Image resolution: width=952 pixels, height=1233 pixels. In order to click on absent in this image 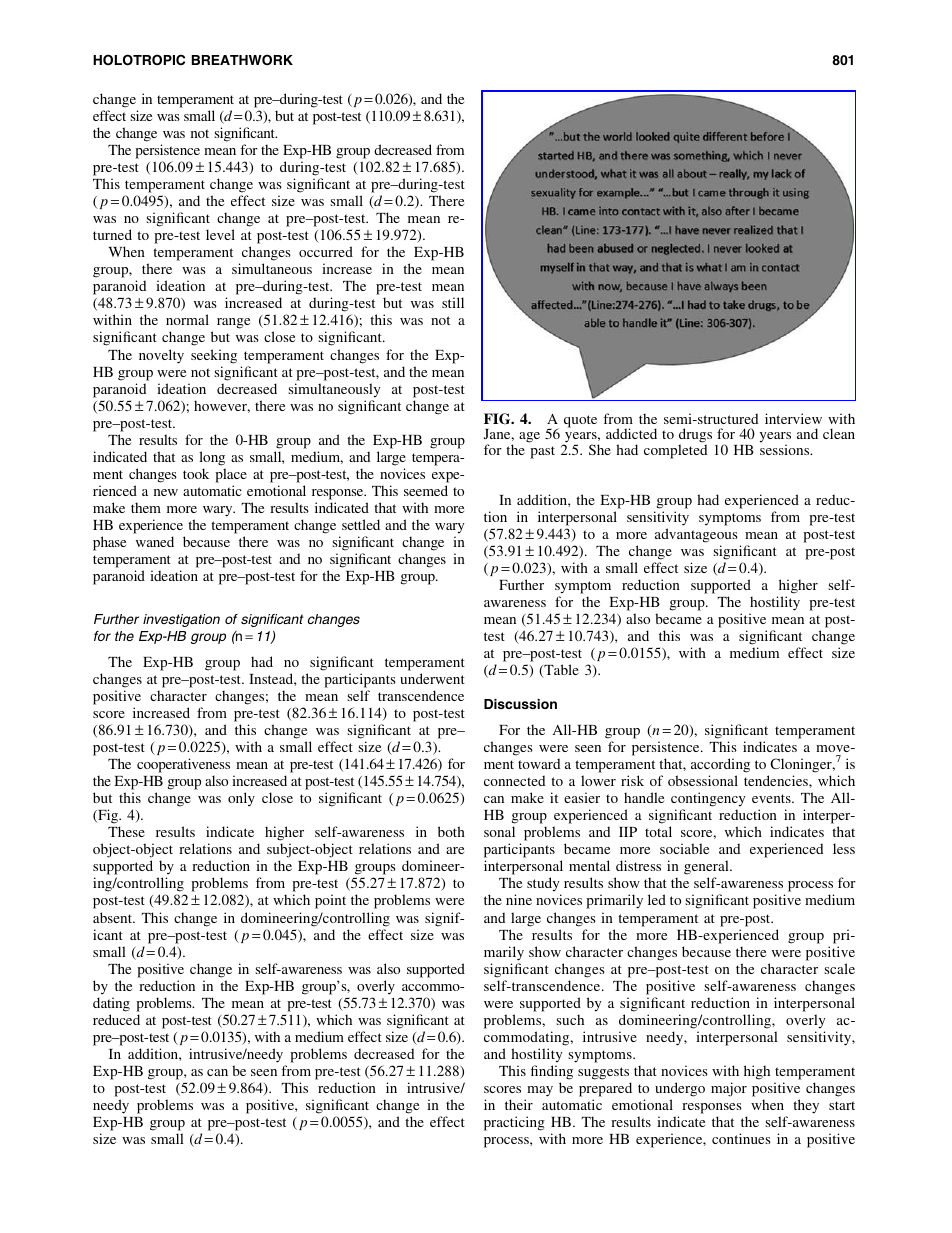, I will do `click(114, 917)`.
